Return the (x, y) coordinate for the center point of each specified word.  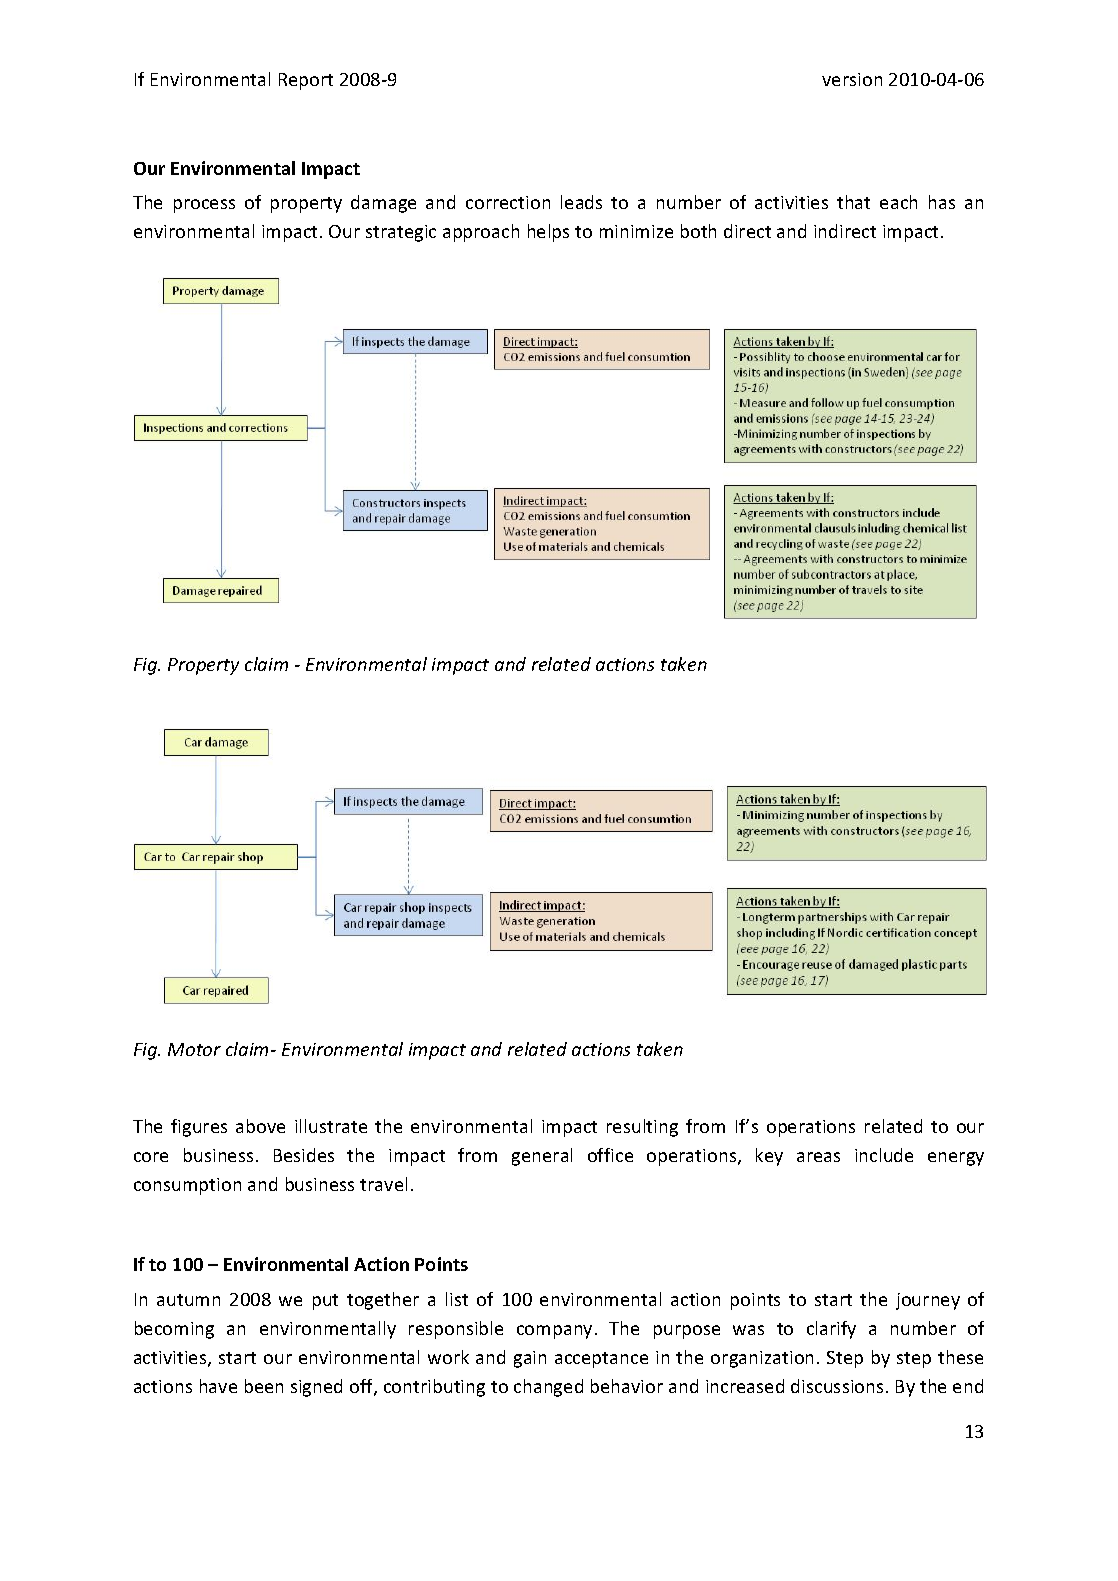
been (264, 1386)
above (260, 1126)
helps (548, 233)
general (542, 1157)
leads (581, 202)
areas (818, 1157)
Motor (194, 1049)
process (204, 206)
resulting (642, 1128)
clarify (831, 1330)
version (852, 79)
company (554, 1332)
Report (306, 81)
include (884, 1155)
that (853, 202)
